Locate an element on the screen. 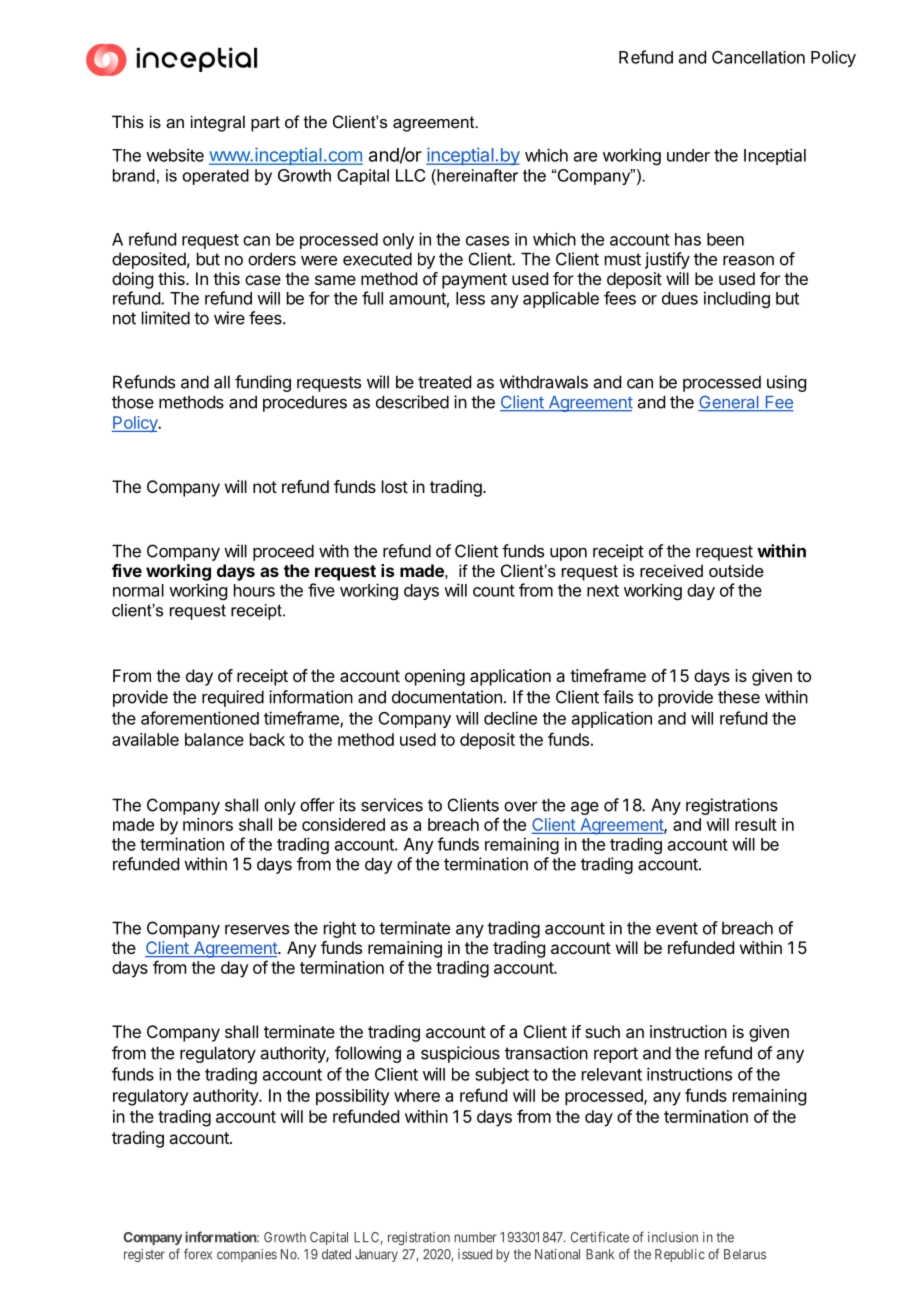  are is located at coordinates (585, 157).
